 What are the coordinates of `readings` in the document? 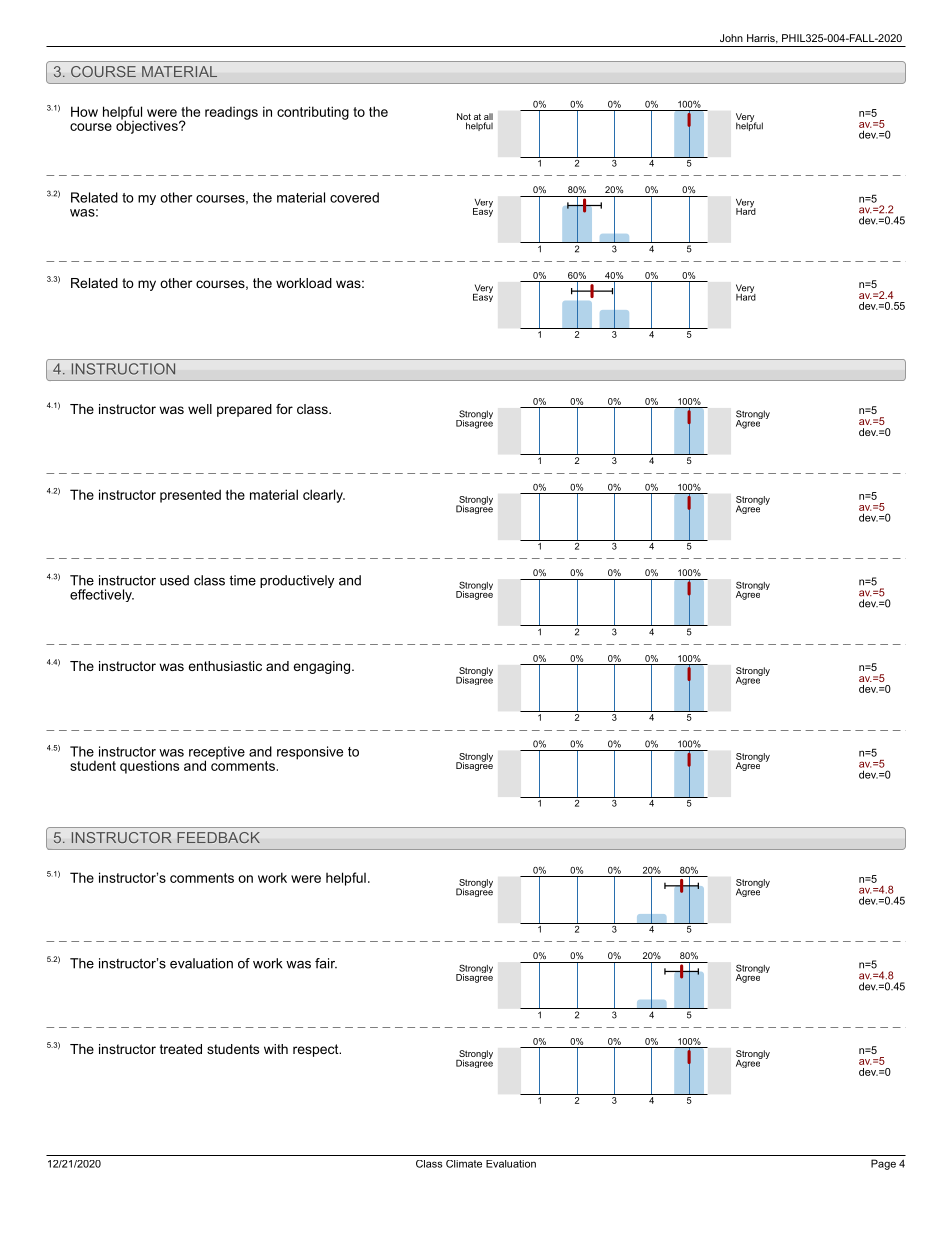 It's located at (231, 113).
